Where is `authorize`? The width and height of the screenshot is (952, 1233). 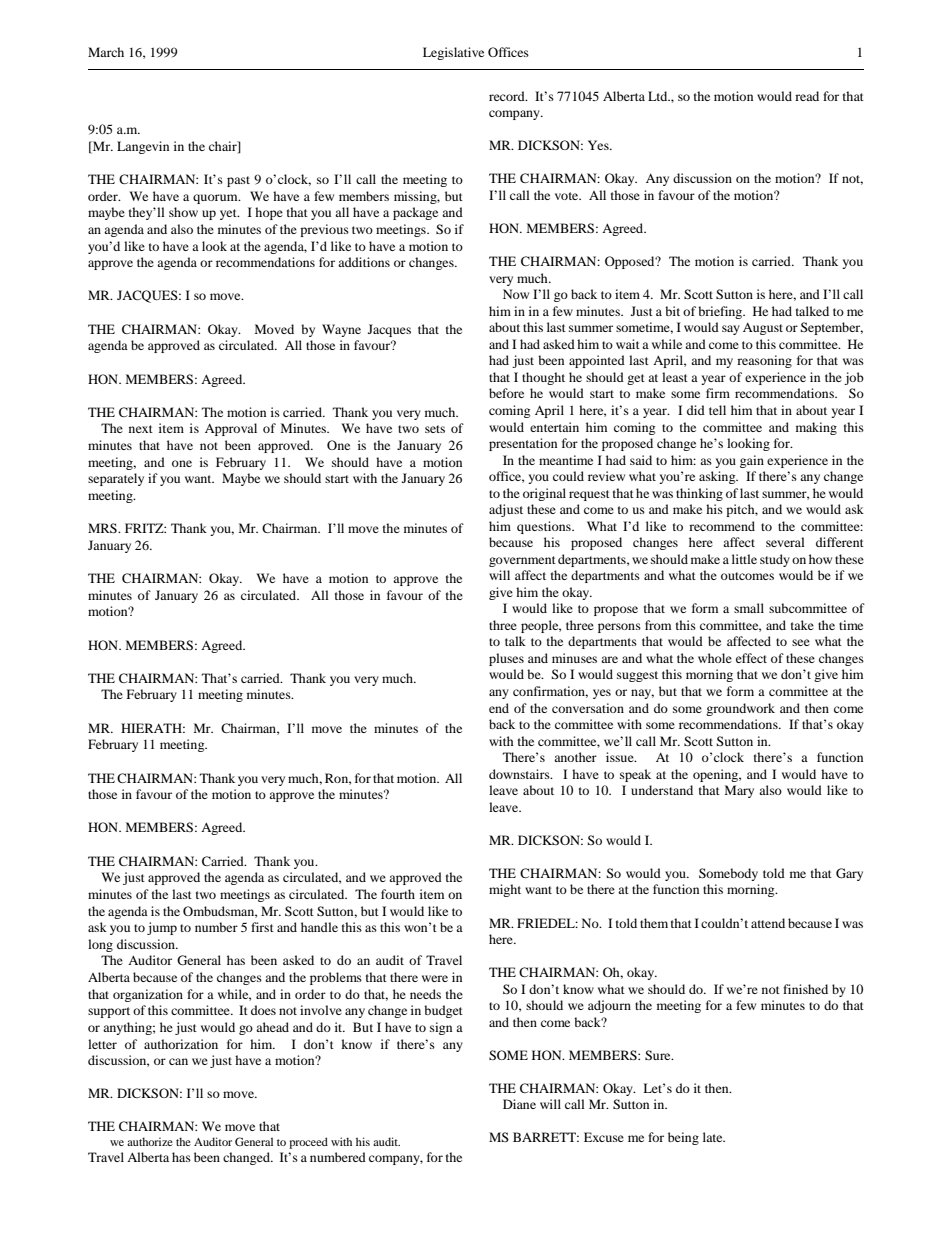
authorize is located at coordinates (150, 1141).
